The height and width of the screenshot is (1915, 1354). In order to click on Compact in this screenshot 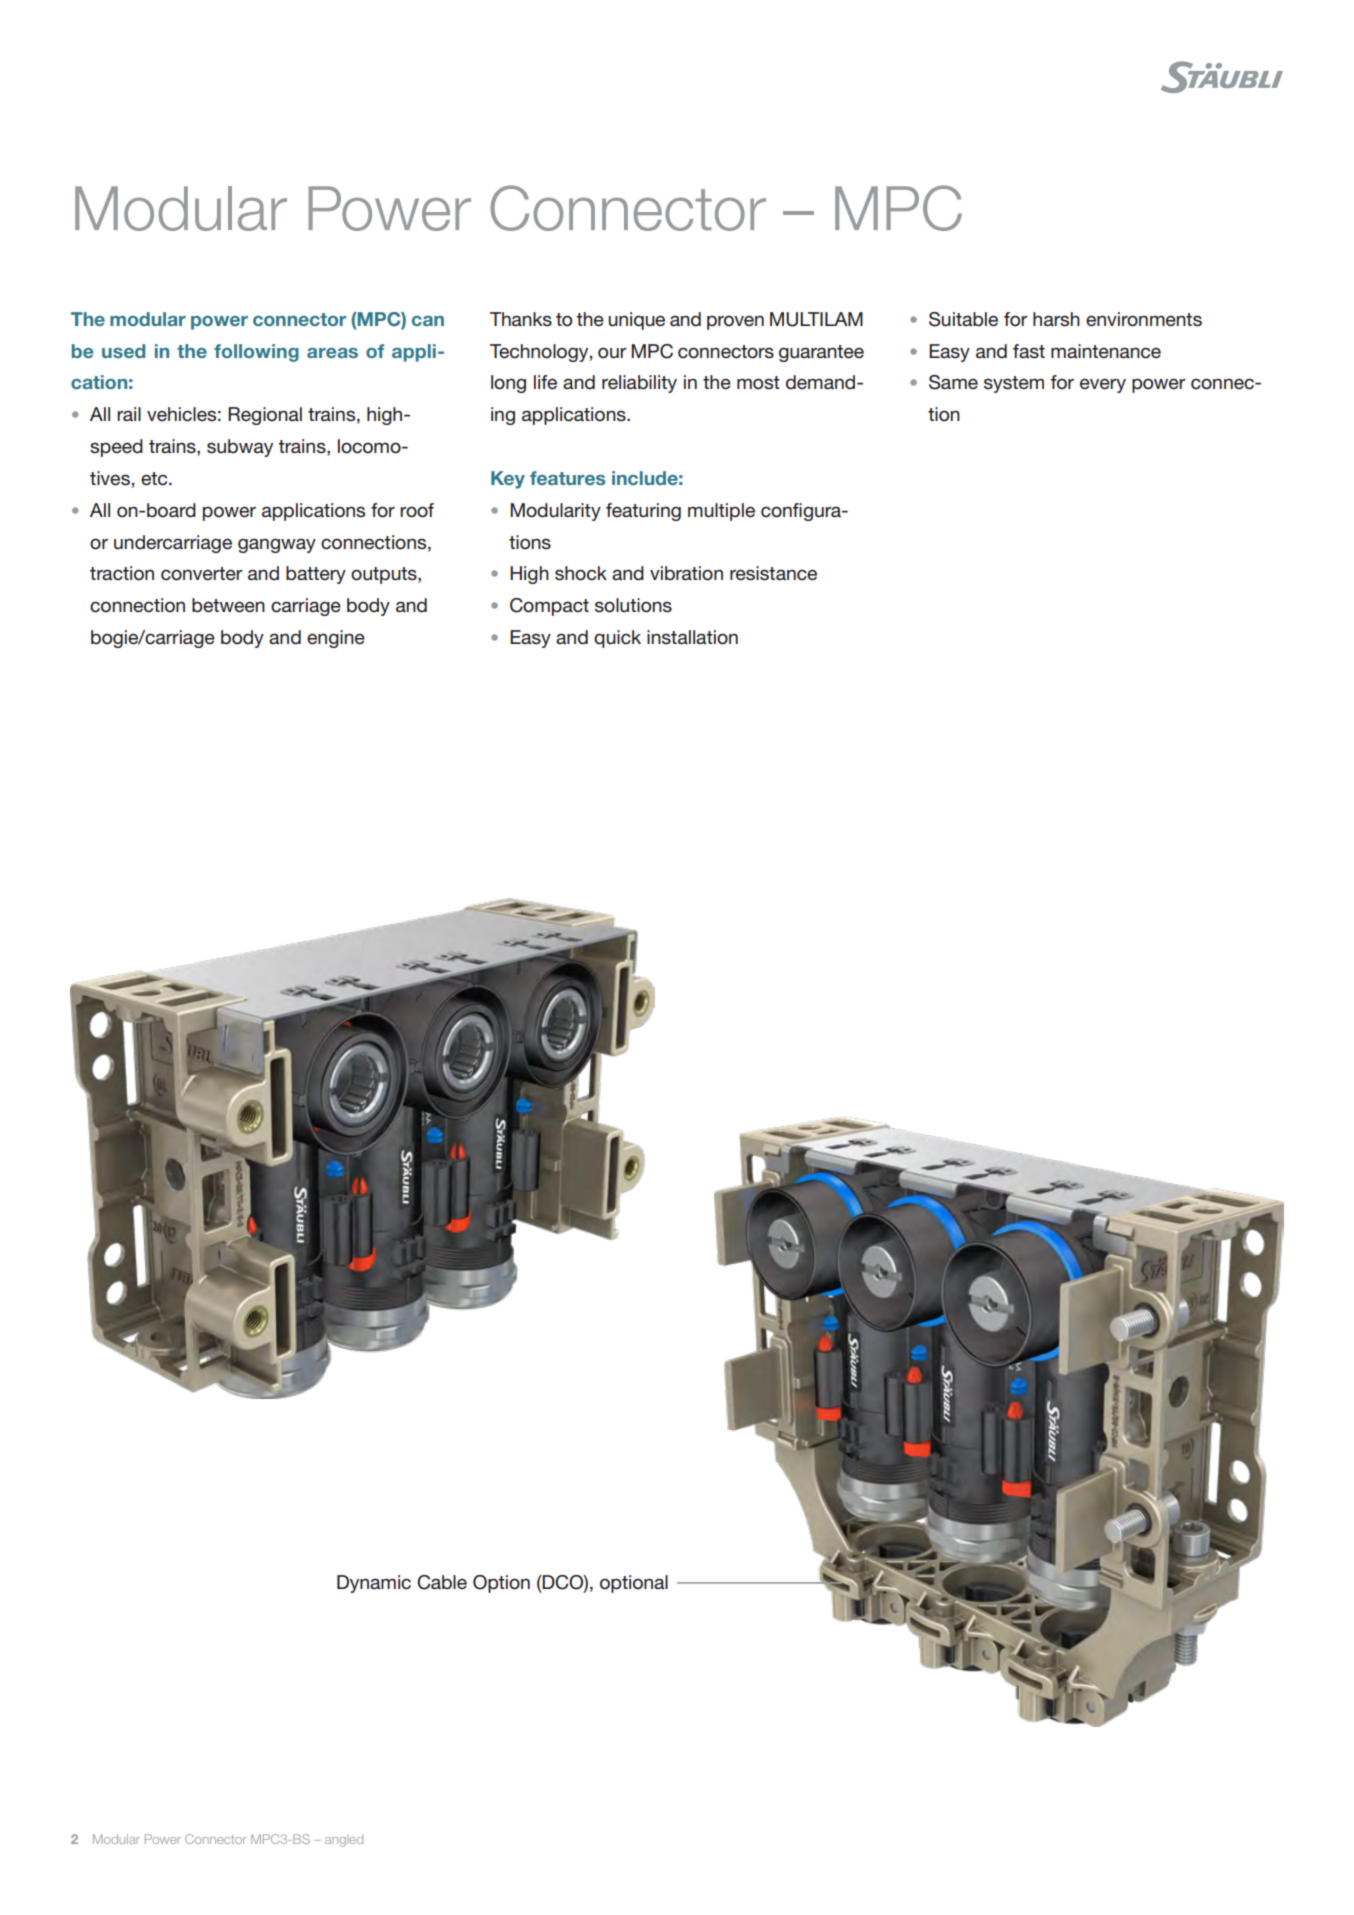, I will do `click(549, 607)`.
